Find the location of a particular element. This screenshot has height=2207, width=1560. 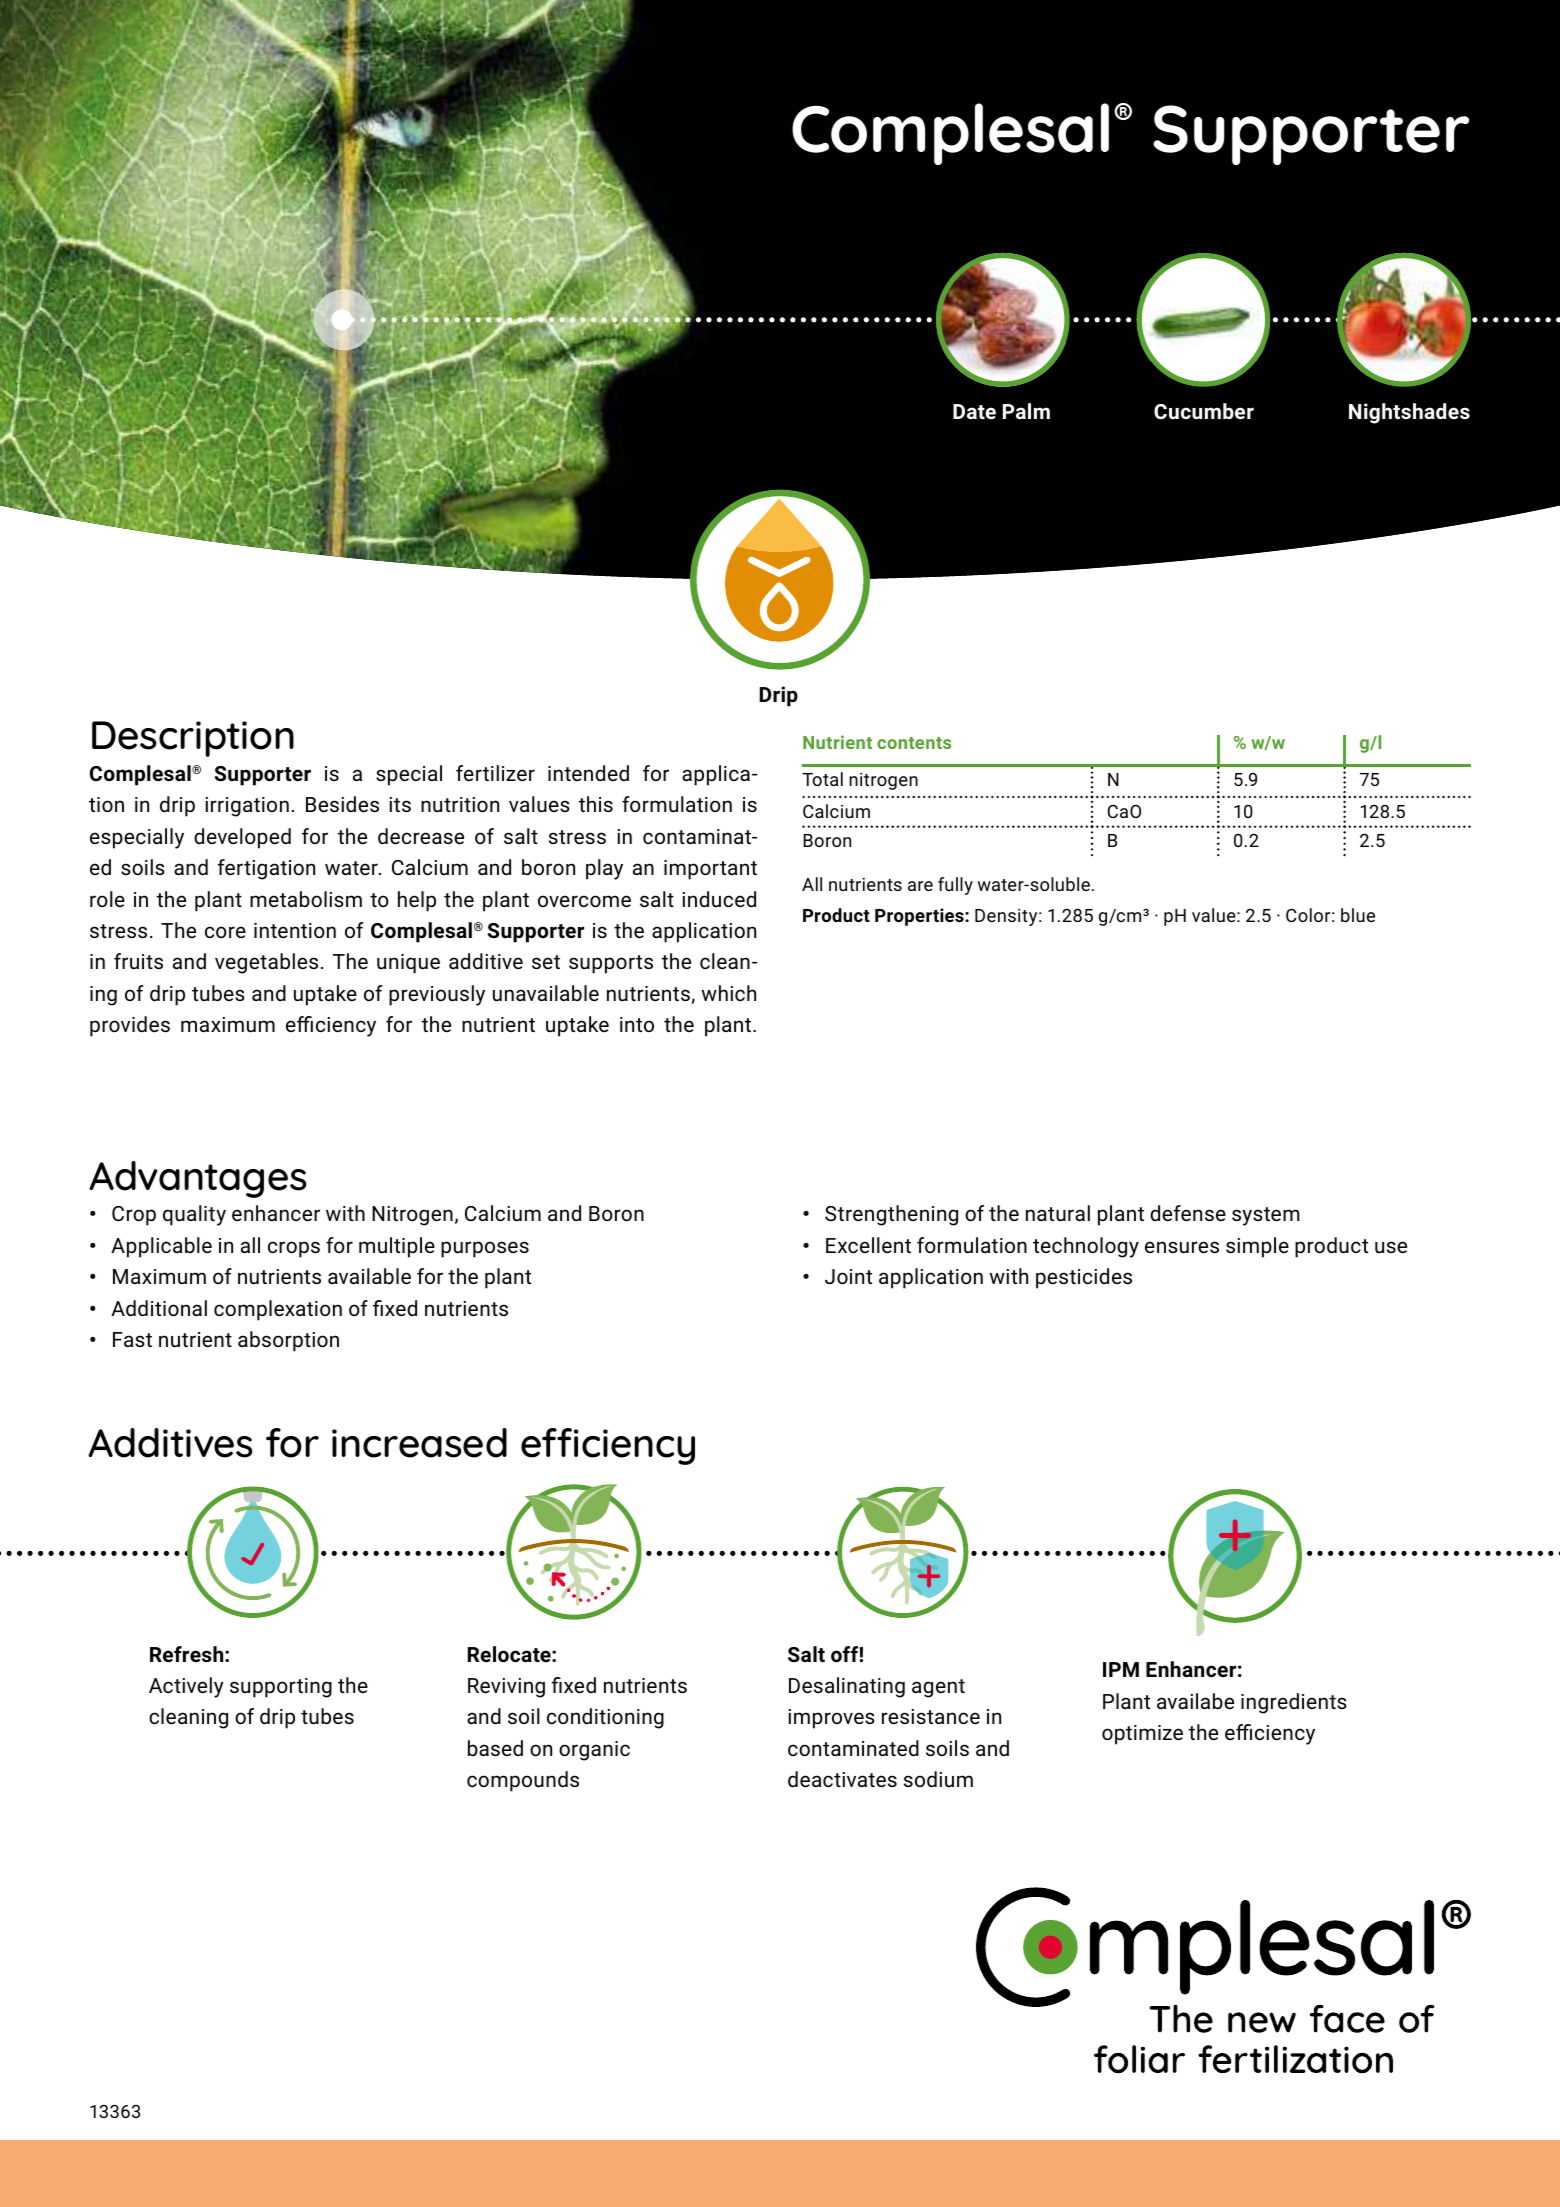

Joint is located at coordinates (848, 1276).
